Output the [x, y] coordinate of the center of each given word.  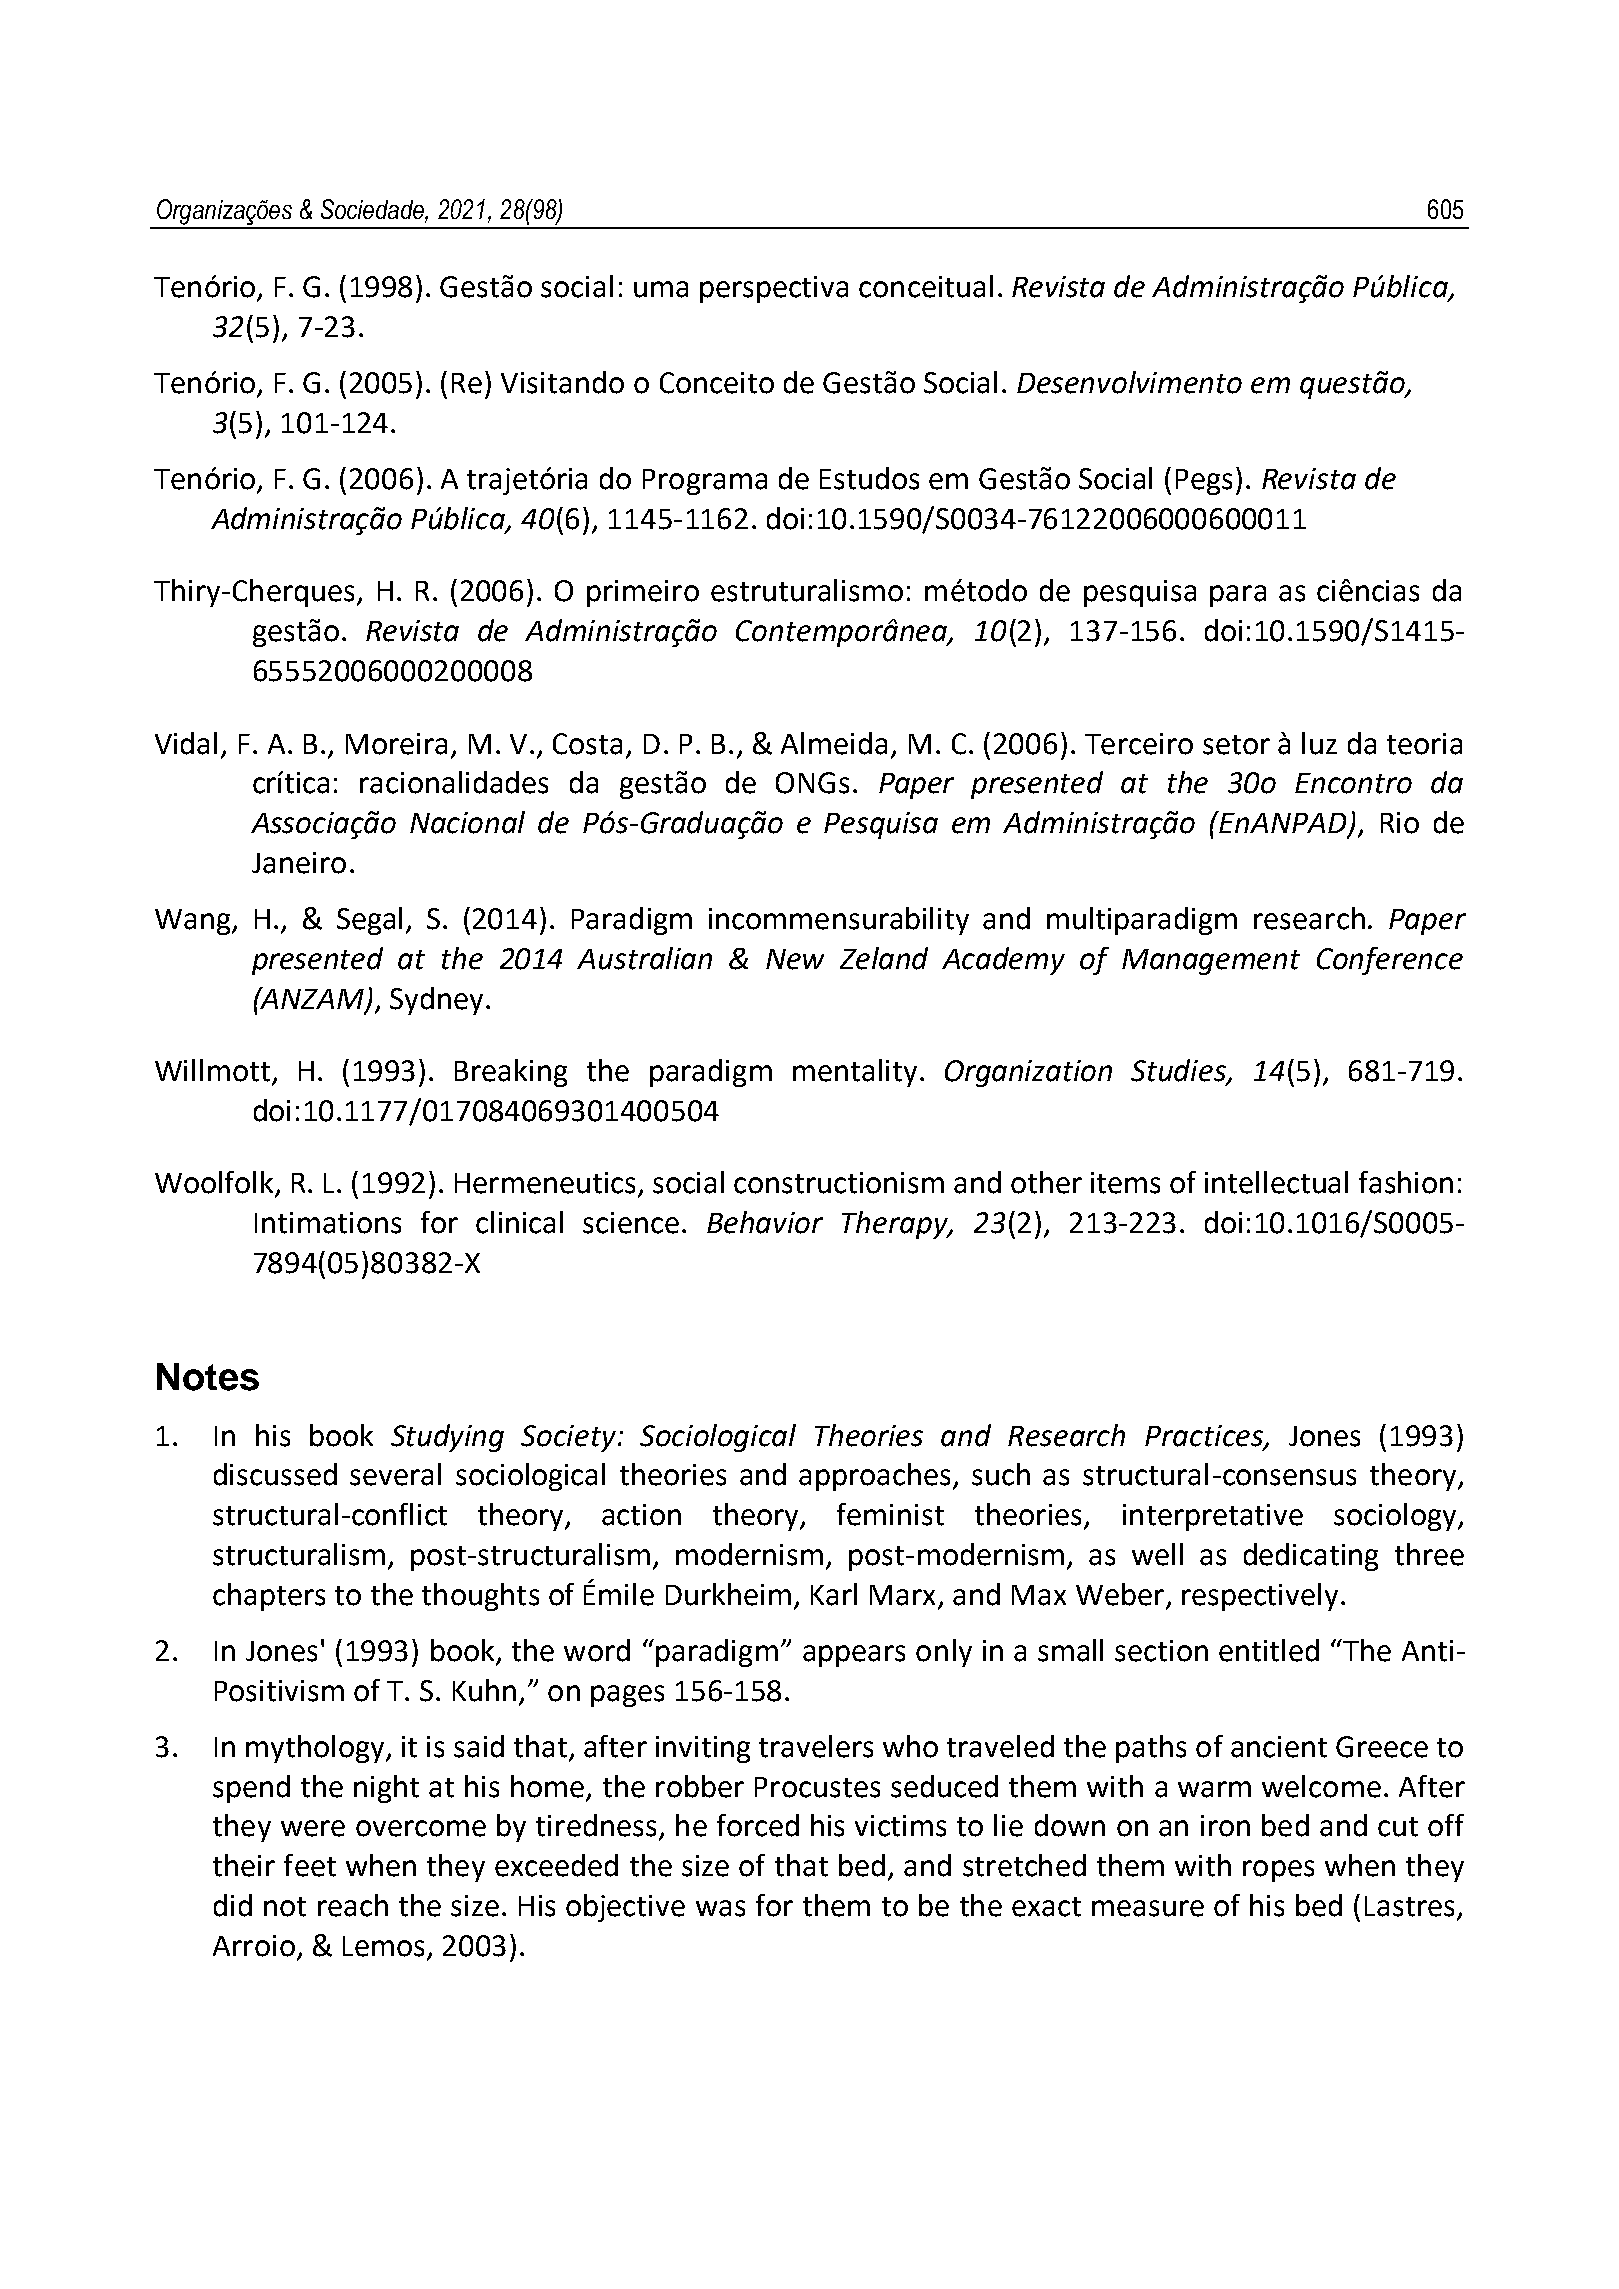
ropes [1278, 1871]
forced [758, 1825]
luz [1319, 743]
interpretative [1213, 1517]
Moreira [396, 744]
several [395, 1474]
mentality [855, 1073]
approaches [876, 1477]
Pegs [1204, 482]
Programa [705, 482]
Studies [1180, 1071]
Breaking [511, 1073]
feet [310, 1865]
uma [661, 289]
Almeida [834, 743]
